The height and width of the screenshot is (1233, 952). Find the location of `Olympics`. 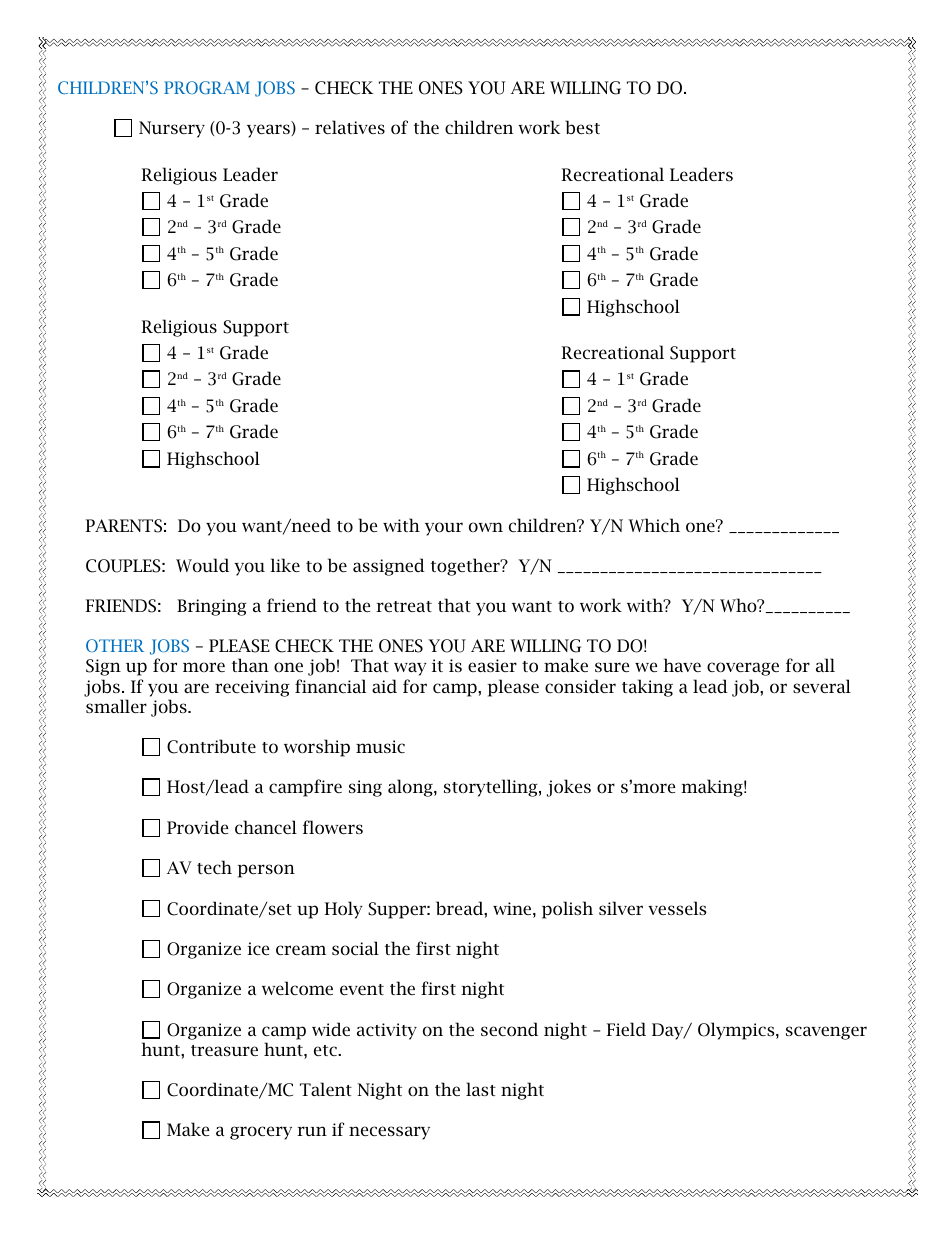

Olympics is located at coordinates (737, 1031).
